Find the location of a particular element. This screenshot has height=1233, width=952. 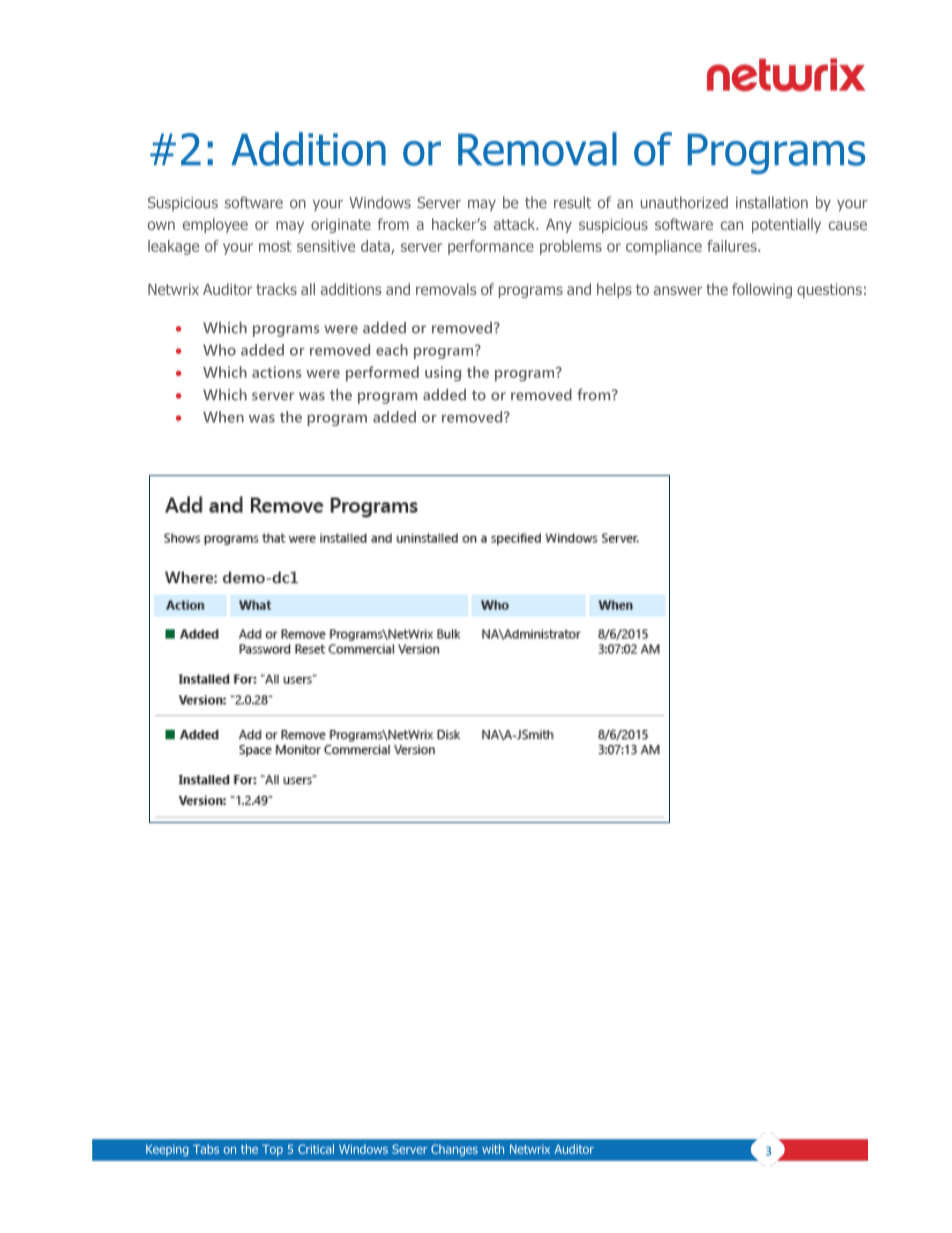

potentially is located at coordinates (786, 225).
